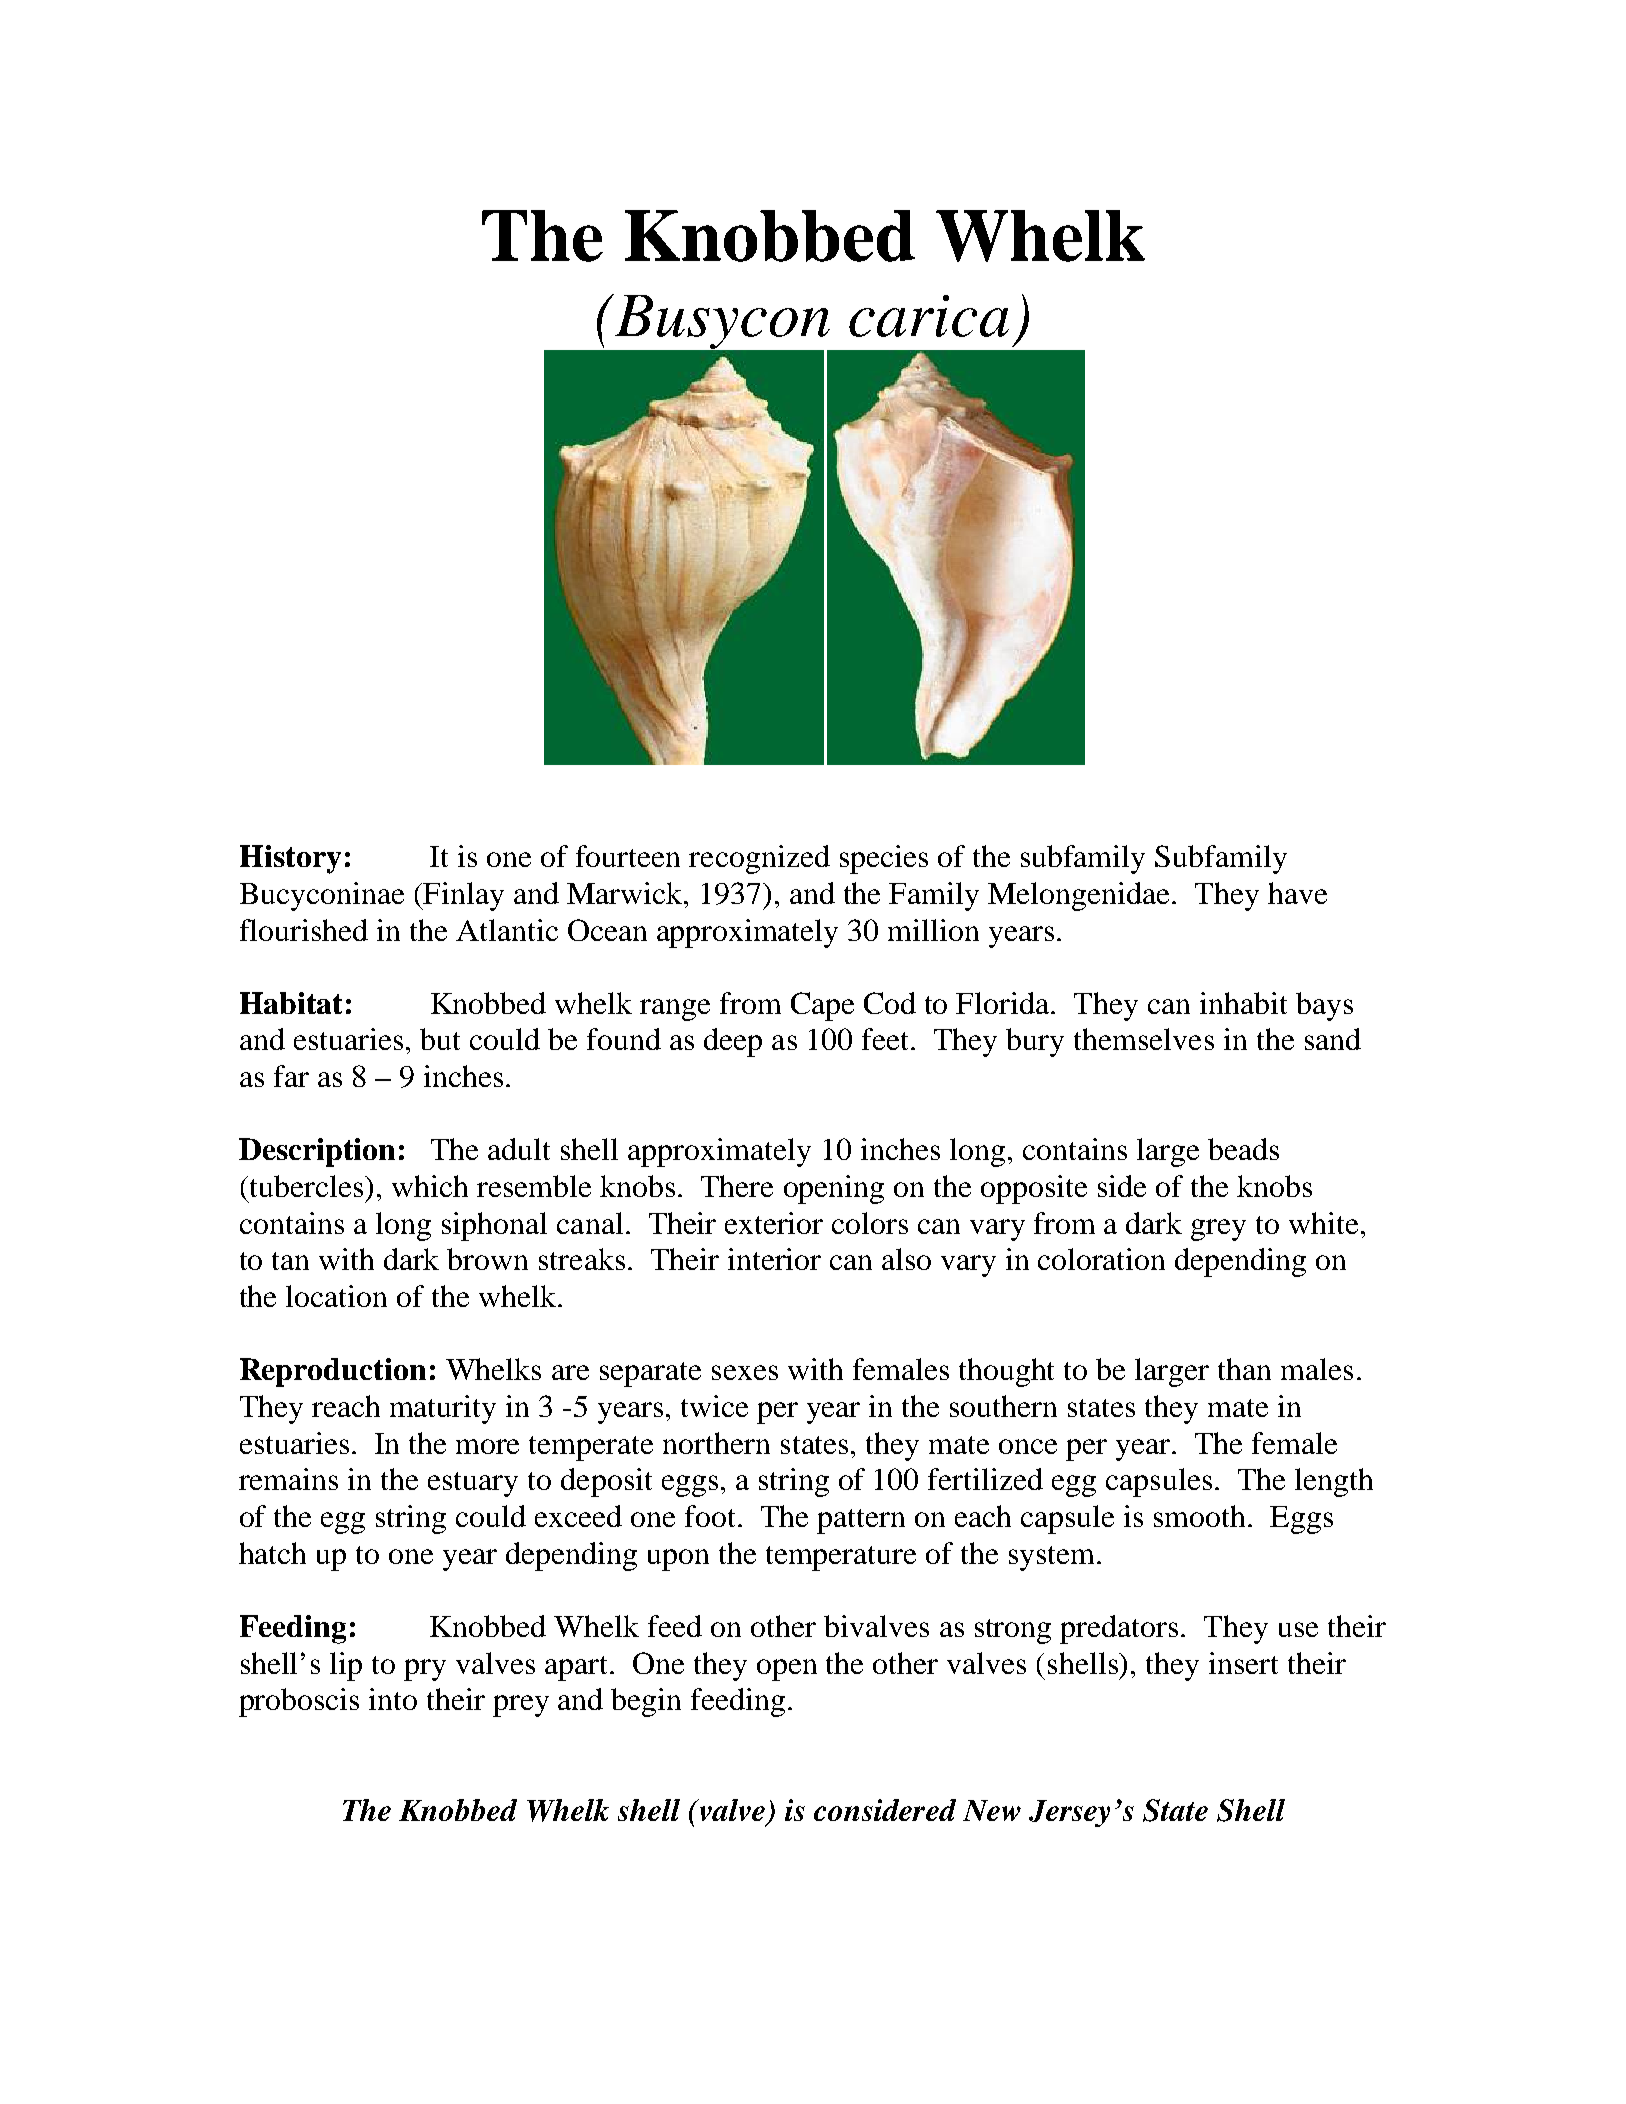  What do you see at coordinates (774, 1259) in the screenshot?
I see `interior` at bounding box center [774, 1259].
